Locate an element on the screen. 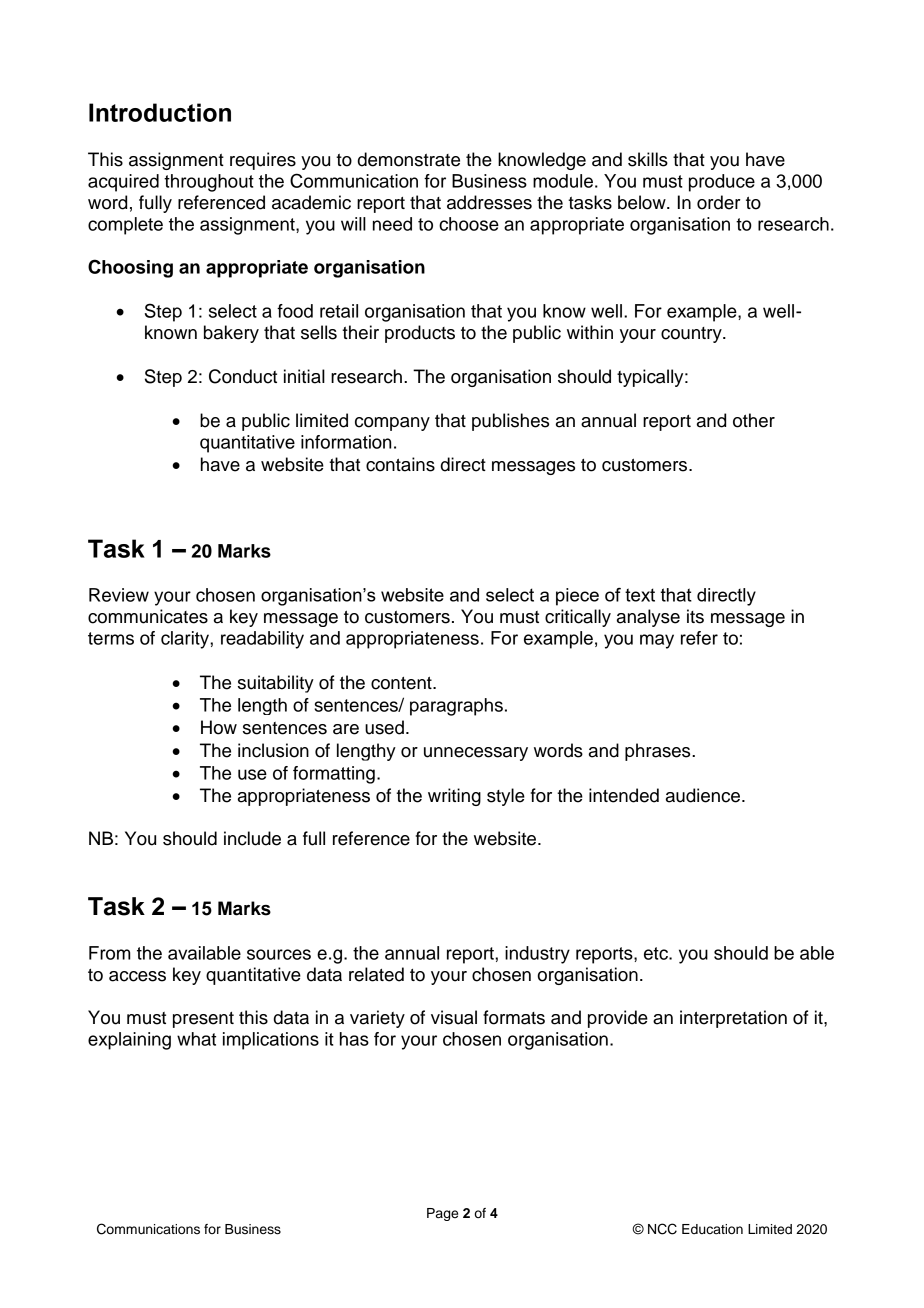 The image size is (924, 1308). skills is located at coordinates (648, 159).
